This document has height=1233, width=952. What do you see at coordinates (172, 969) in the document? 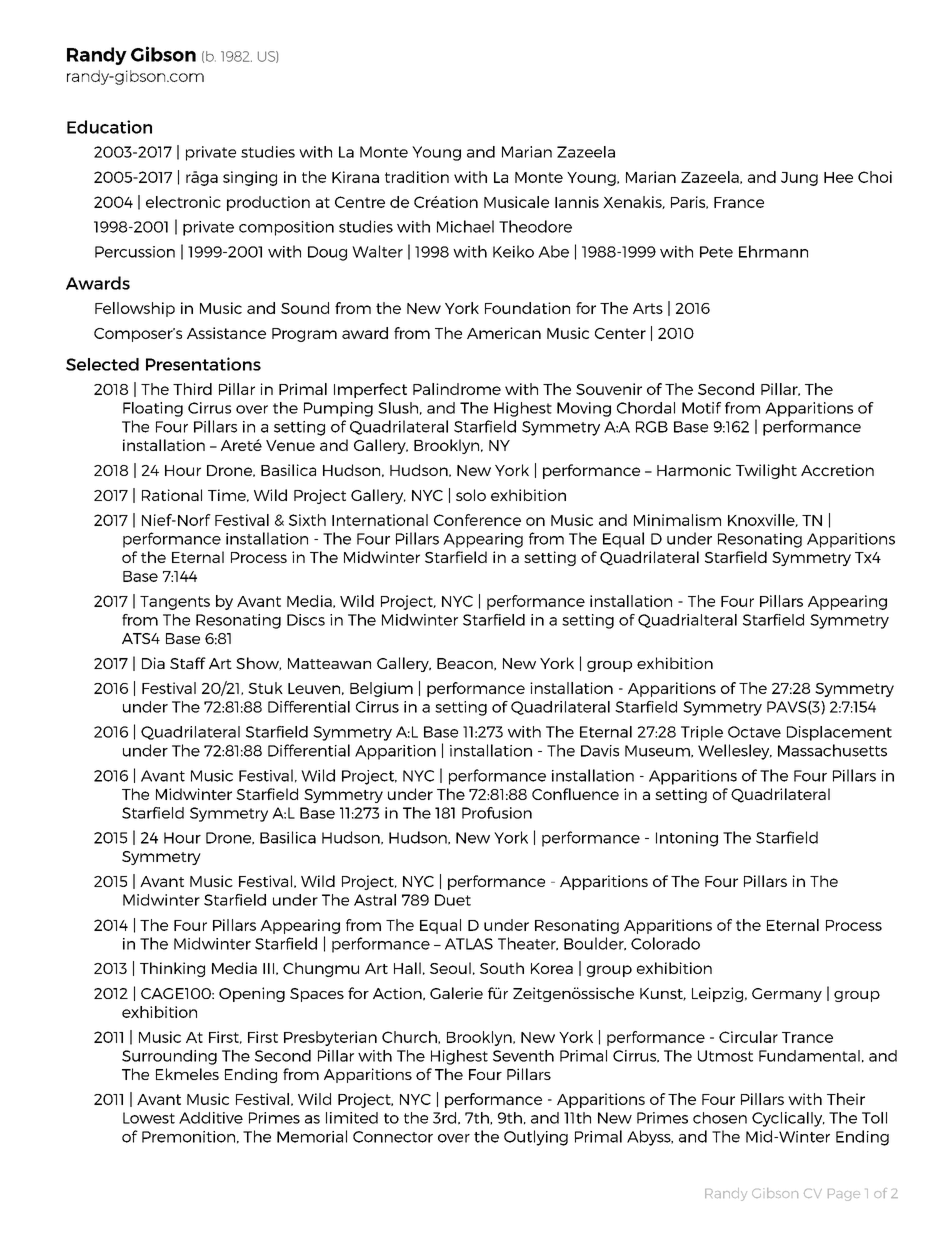
I see `Thinking` at bounding box center [172, 969].
